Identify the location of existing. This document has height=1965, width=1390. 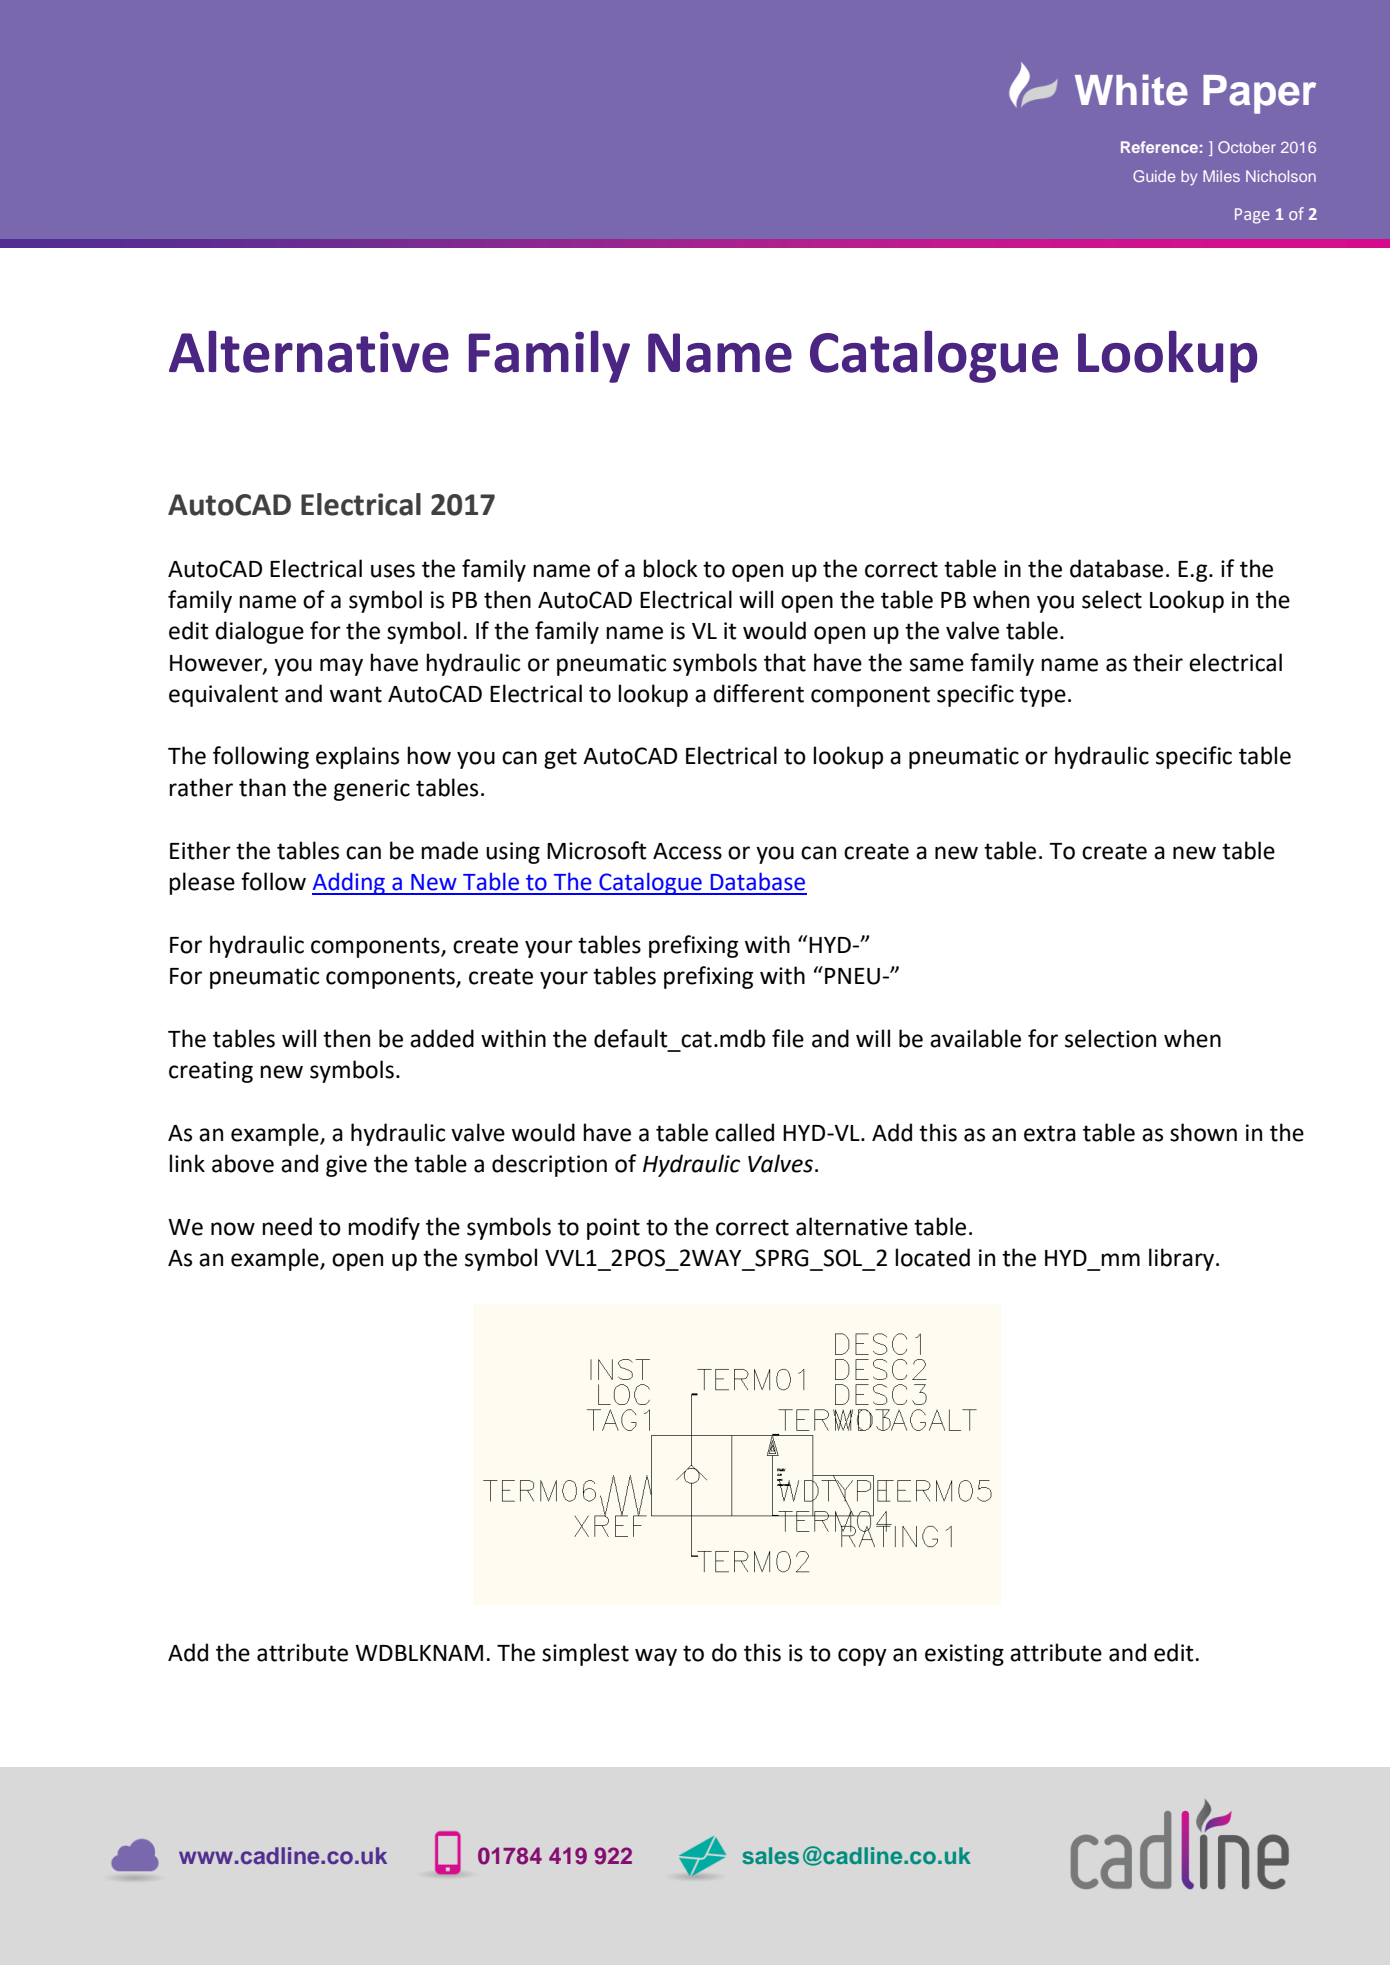
(964, 1655).
